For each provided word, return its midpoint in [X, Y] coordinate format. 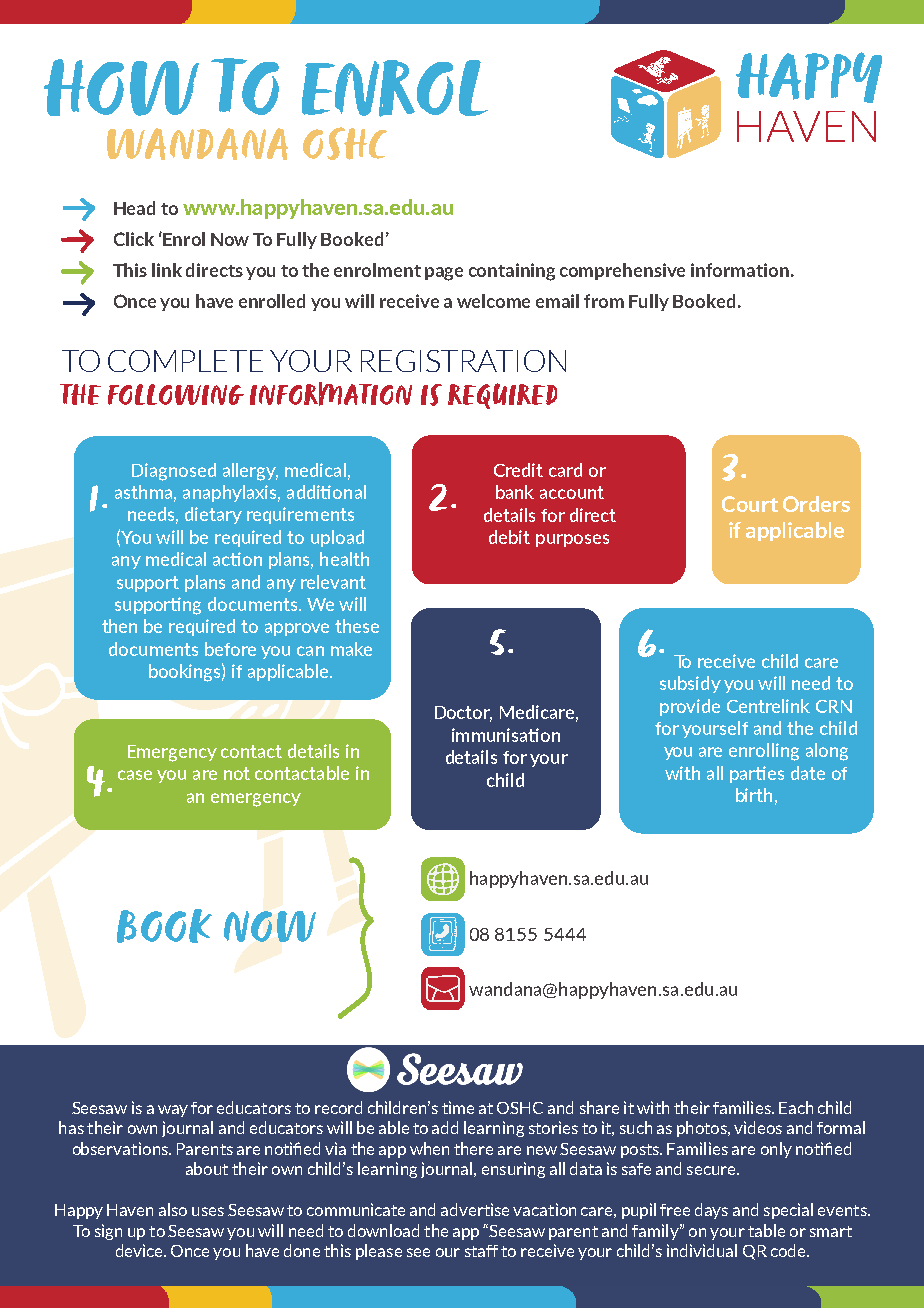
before [230, 649]
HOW [121, 87]
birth [754, 795]
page [444, 274]
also [173, 1209]
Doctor [463, 714]
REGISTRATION [463, 361]
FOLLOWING [176, 394]
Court [750, 504]
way [173, 1111]
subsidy [690, 684]
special [788, 1211]
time [458, 1107]
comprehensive [622, 271]
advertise [475, 1209]
